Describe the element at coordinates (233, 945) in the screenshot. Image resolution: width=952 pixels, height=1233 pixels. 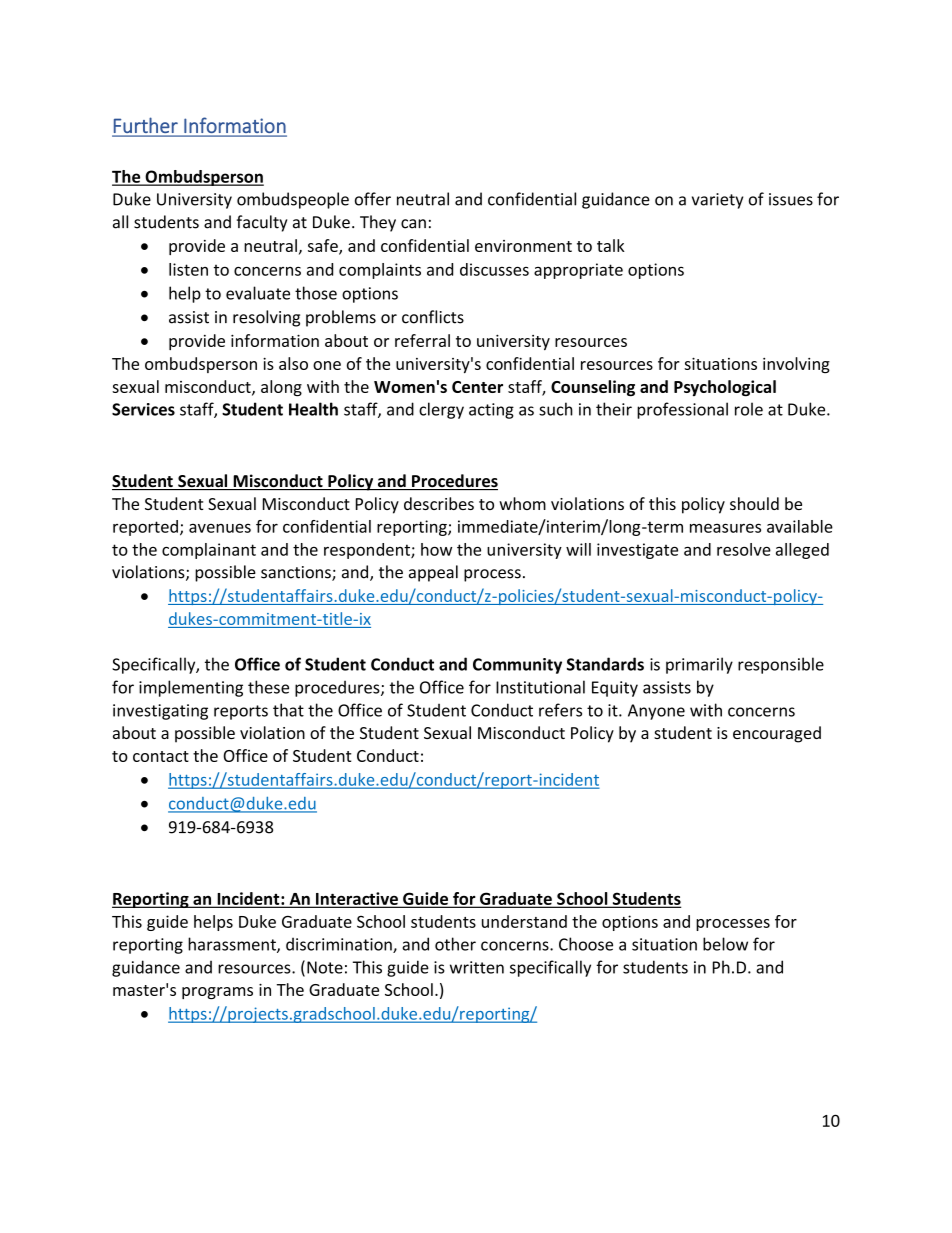
I see `harassment` at that location.
